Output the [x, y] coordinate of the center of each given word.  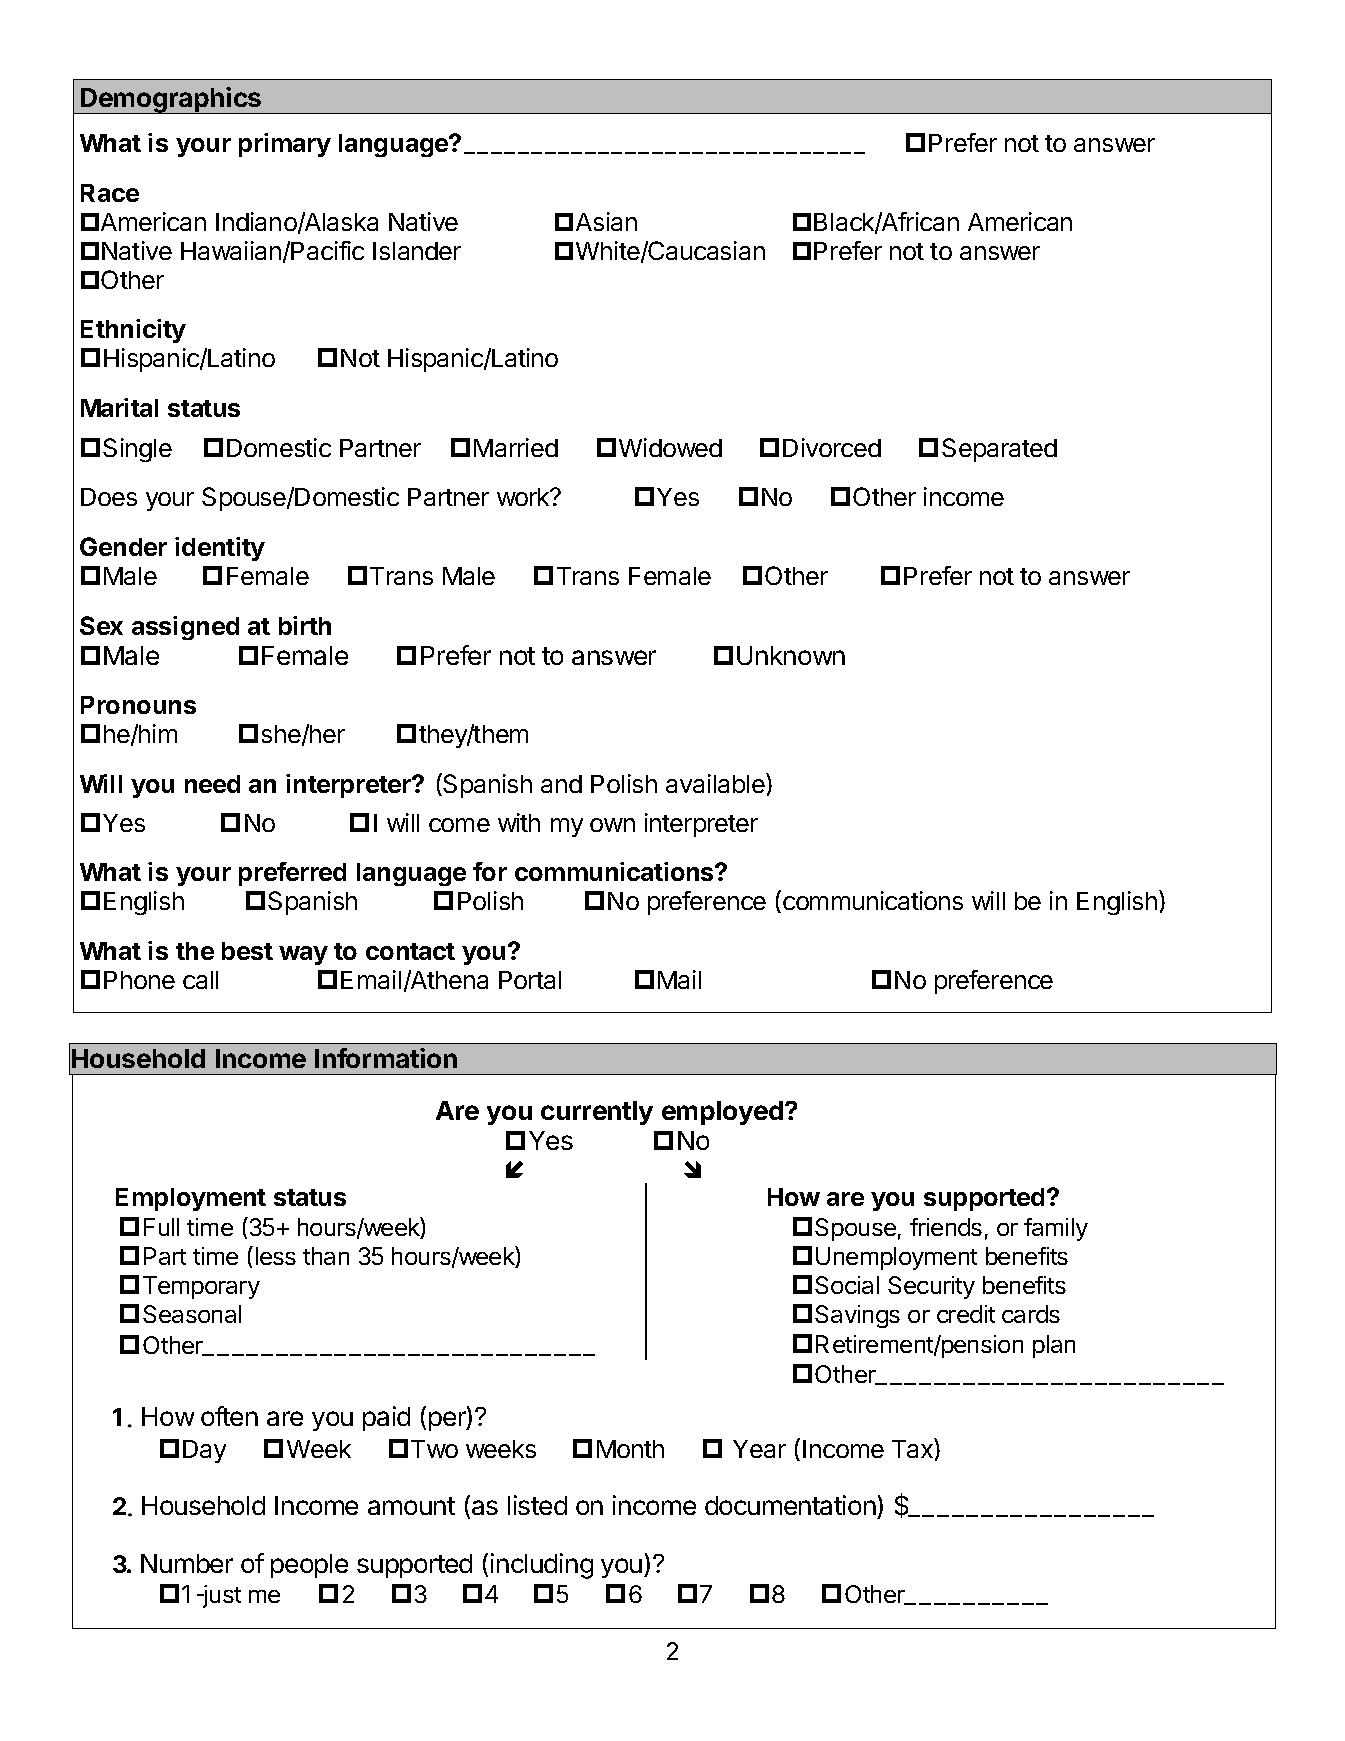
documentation [790, 1505]
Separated [999, 450]
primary [285, 145]
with [519, 822]
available [716, 783]
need [212, 784]
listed [537, 1505]
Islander [417, 251]
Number [187, 1563]
